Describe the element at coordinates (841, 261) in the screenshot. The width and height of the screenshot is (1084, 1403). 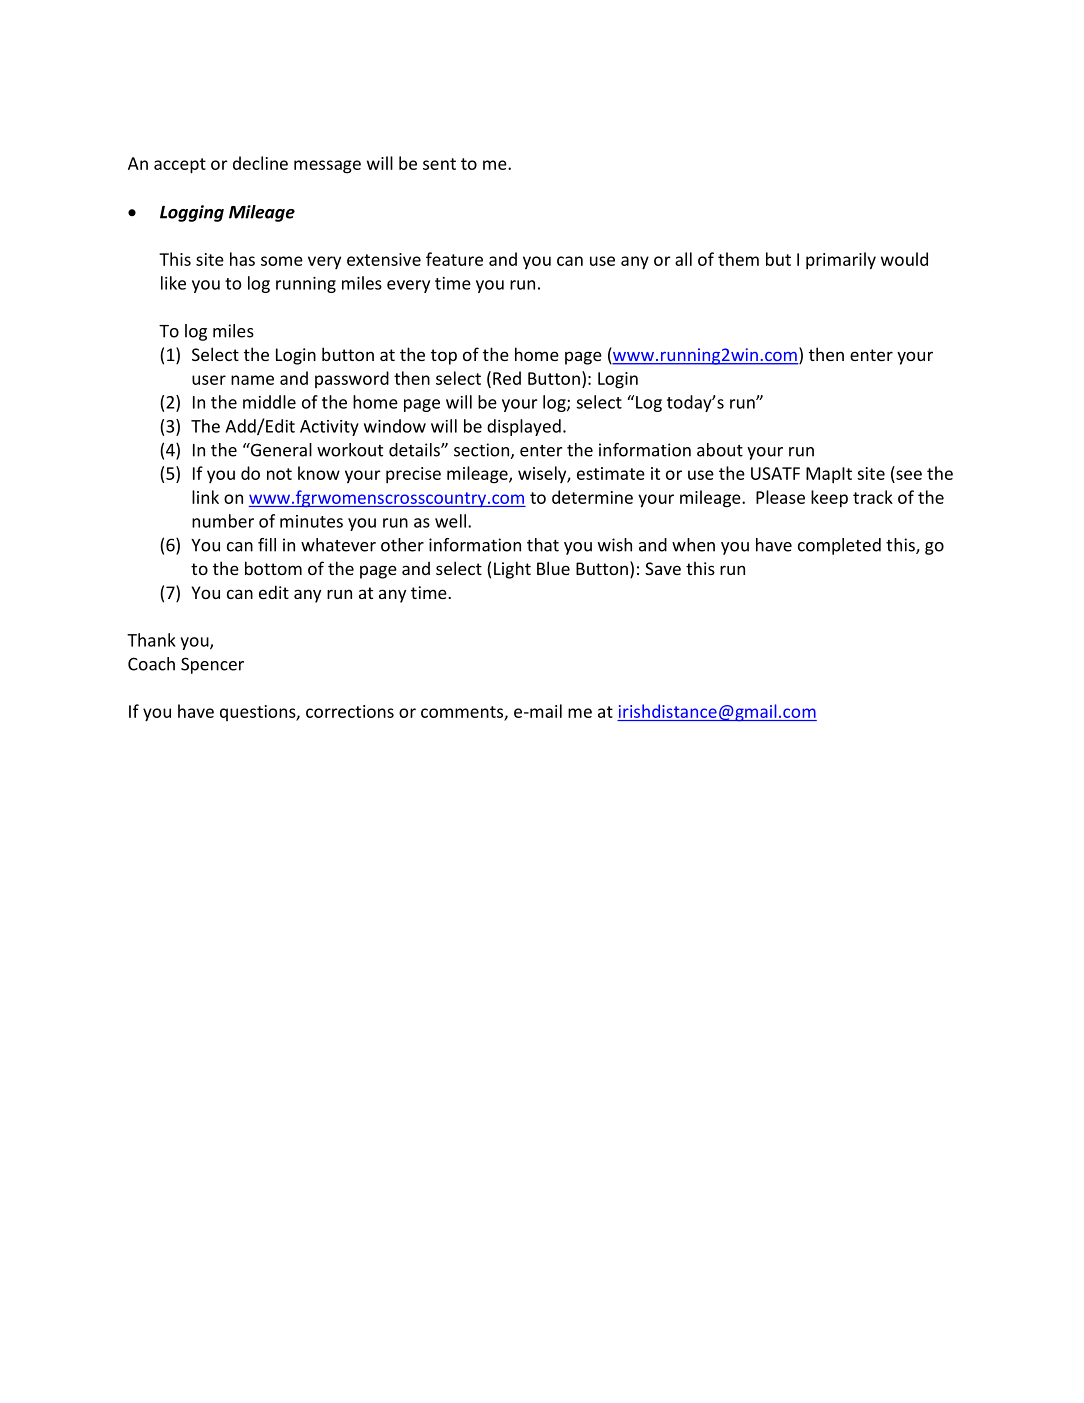
I see `primarily` at that location.
